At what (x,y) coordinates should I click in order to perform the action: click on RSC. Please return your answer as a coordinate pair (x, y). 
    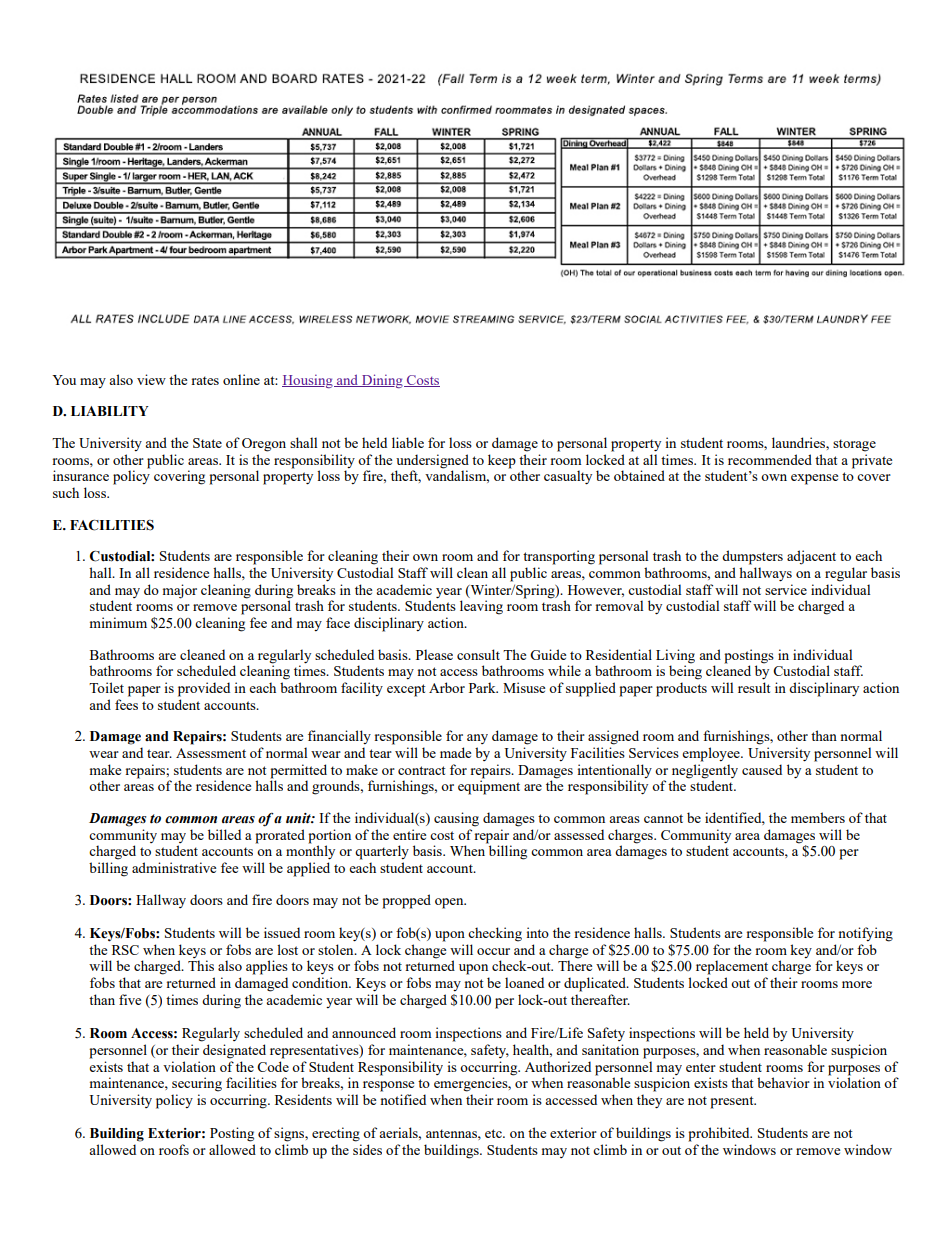
    Looking at the image, I should click on (125, 950).
